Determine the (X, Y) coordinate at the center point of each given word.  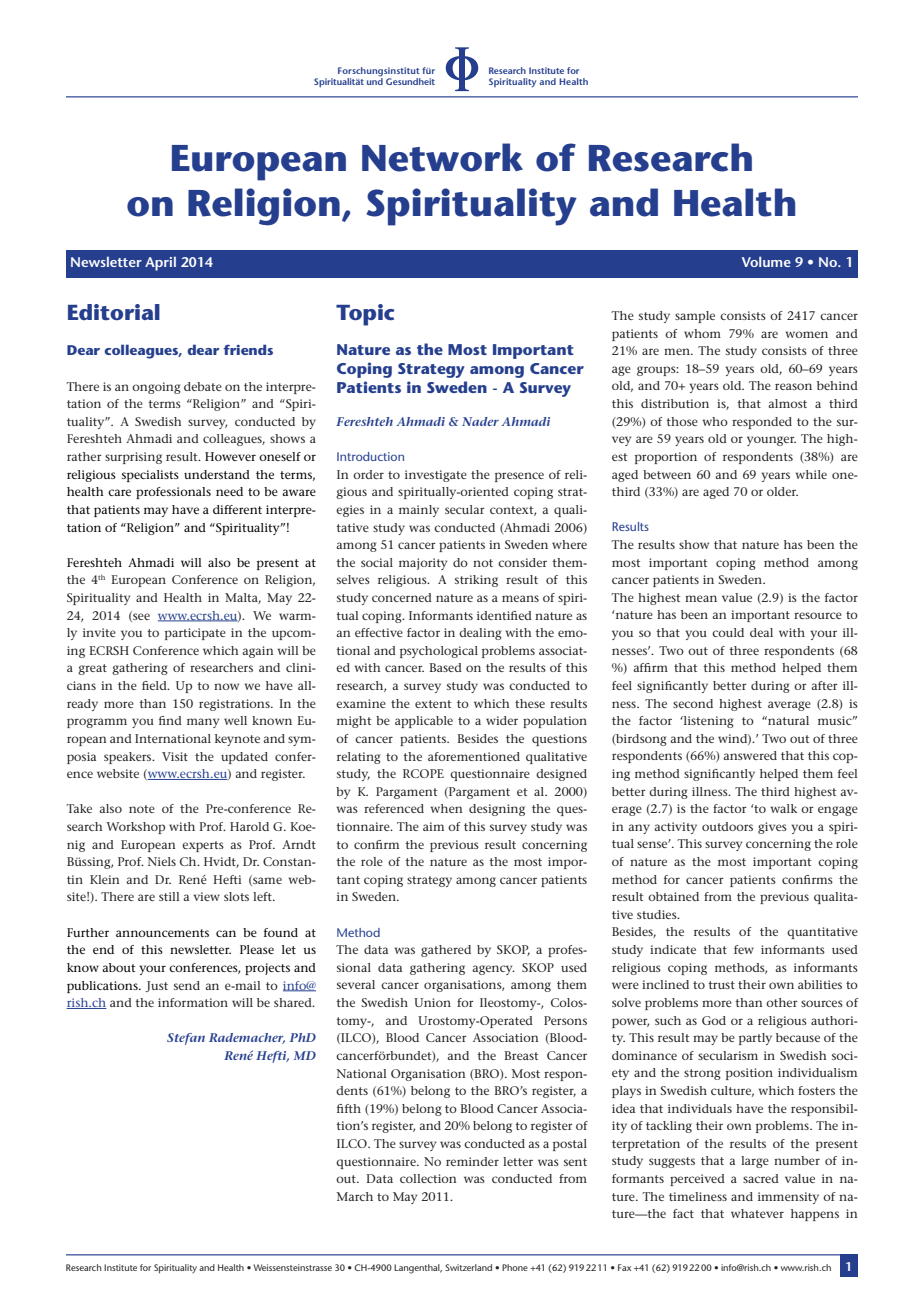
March (354, 1196)
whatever (757, 1213)
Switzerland (468, 1267)
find (170, 720)
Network (442, 157)
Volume (766, 261)
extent (433, 704)
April (160, 263)
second (693, 703)
